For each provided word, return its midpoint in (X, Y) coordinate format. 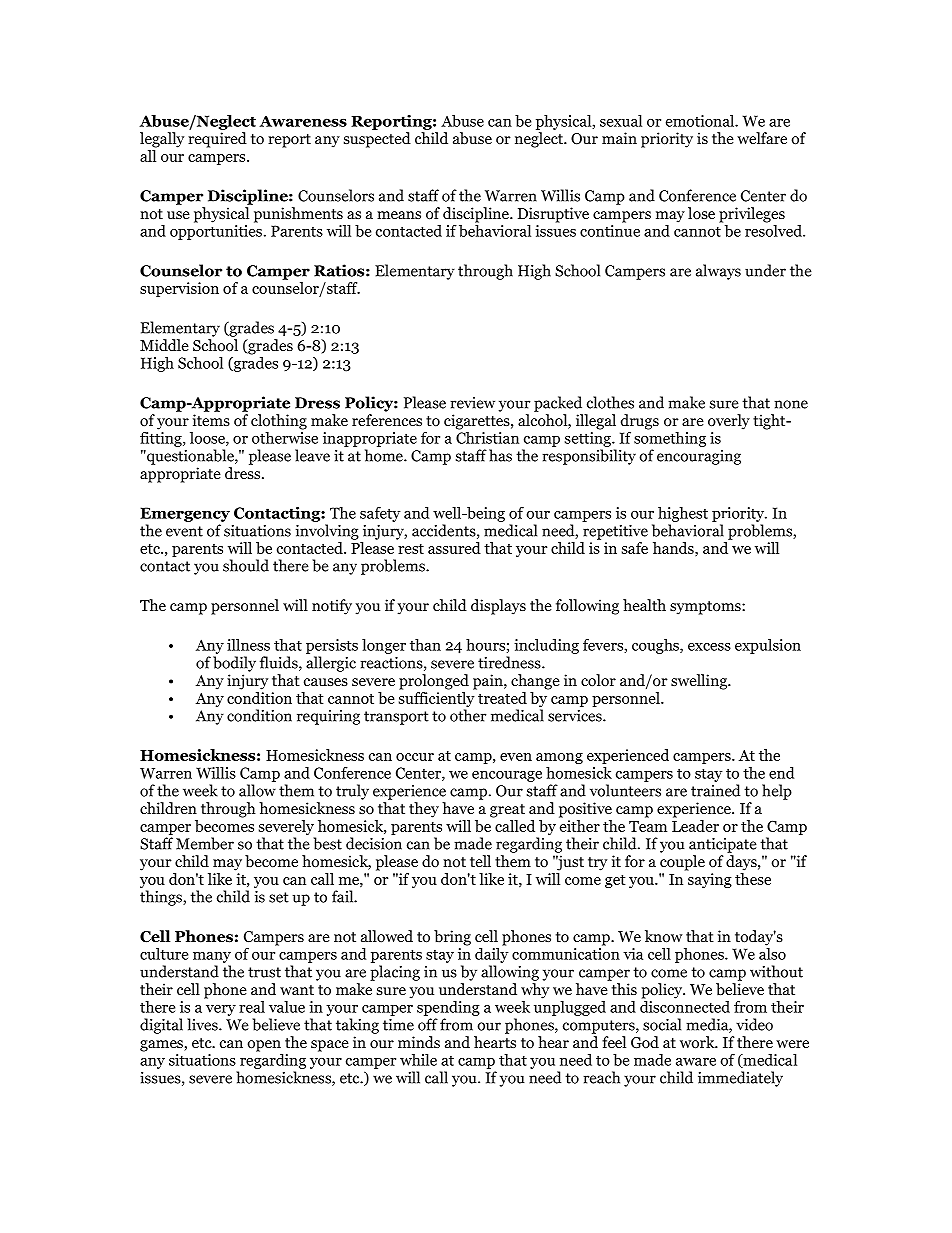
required (217, 140)
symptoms (706, 608)
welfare (762, 138)
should (246, 565)
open (264, 1046)
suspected (377, 140)
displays (498, 607)
